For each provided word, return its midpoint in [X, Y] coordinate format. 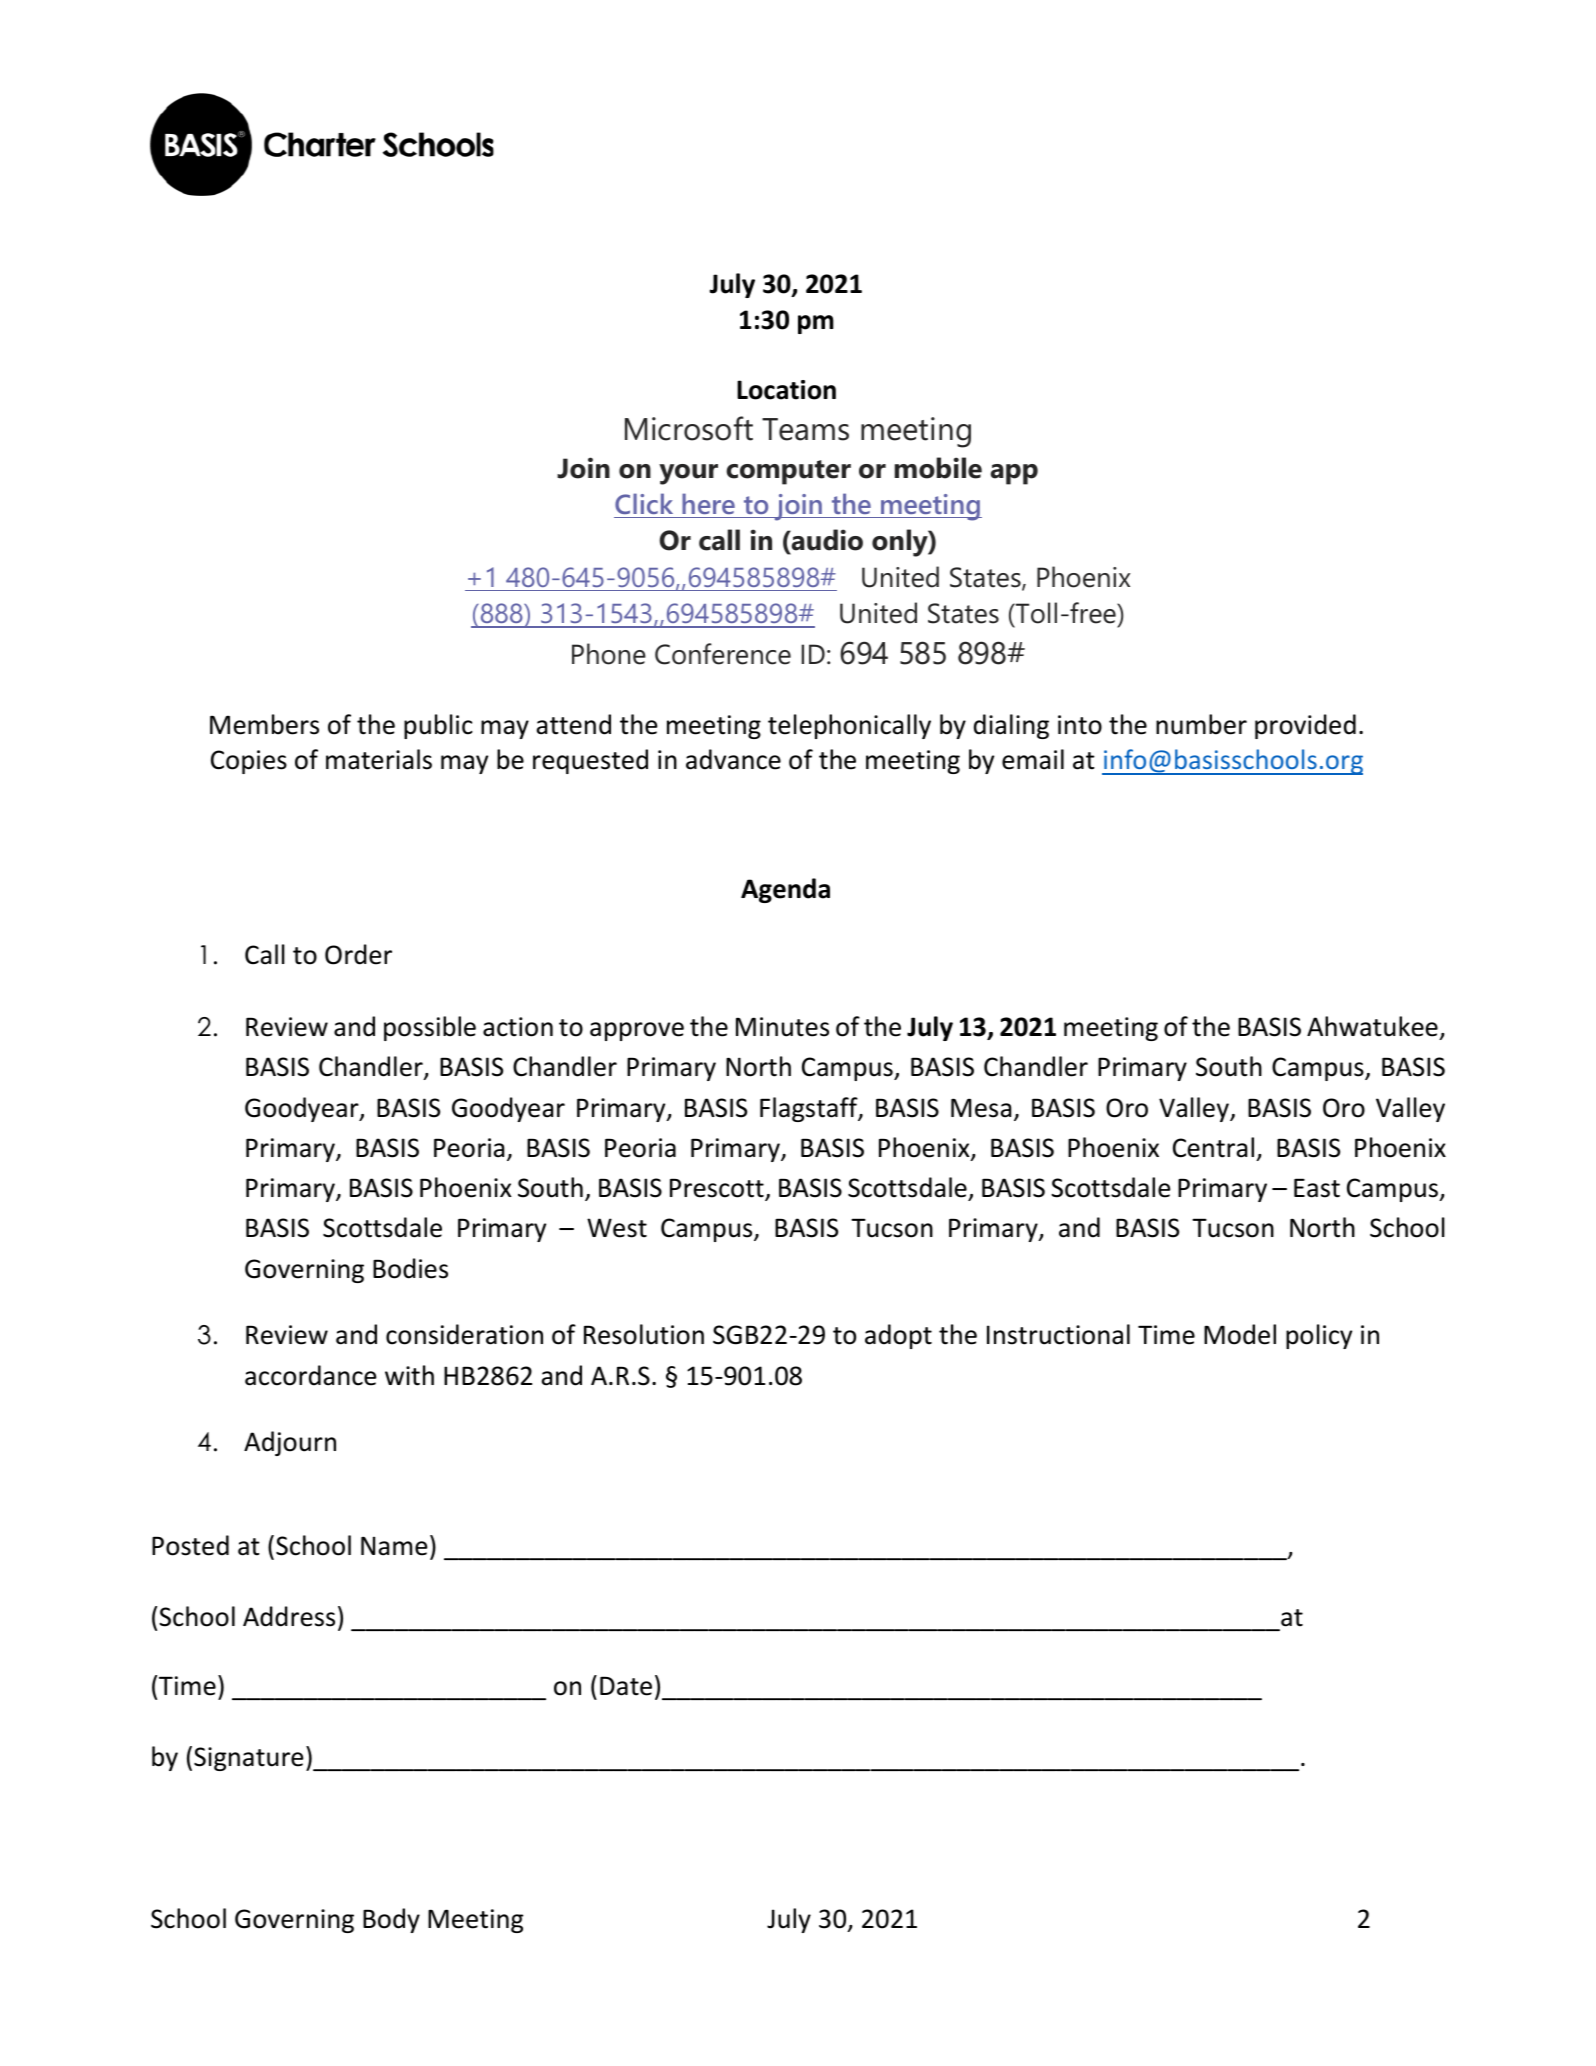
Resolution [644, 1334]
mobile [938, 468]
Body [391, 1920]
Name [394, 1546]
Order [358, 954]
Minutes [782, 1027]
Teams [805, 429]
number [1201, 724]
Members [264, 724]
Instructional [1058, 1334]
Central [1213, 1147]
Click [644, 503]
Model [1240, 1334]
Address [289, 1616]
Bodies [410, 1268]
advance [733, 759]
